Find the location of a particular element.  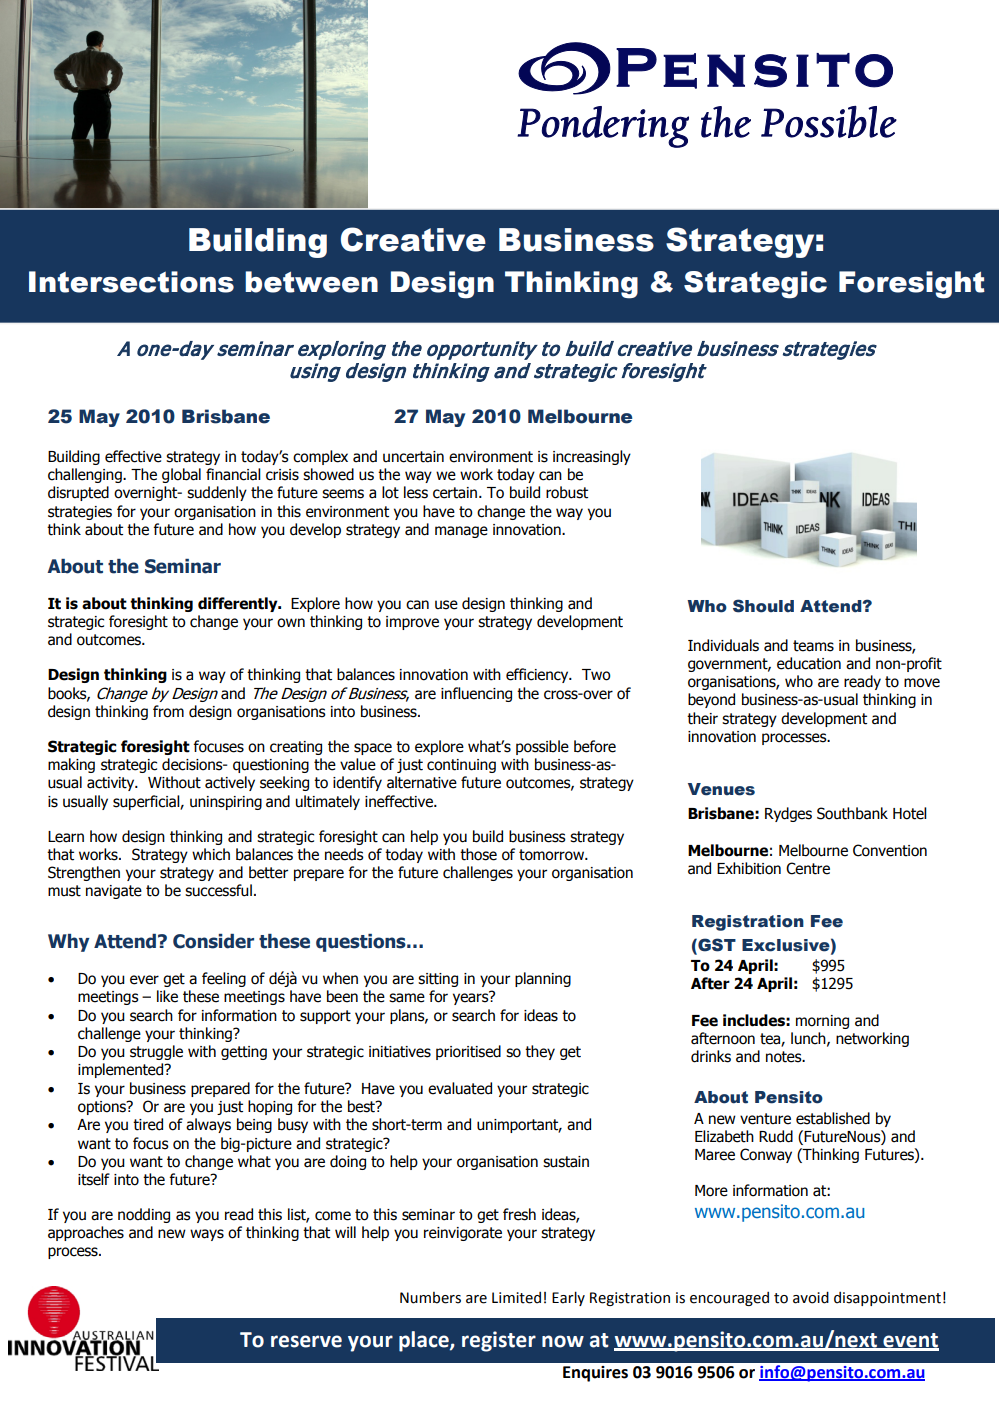

approaches is located at coordinates (86, 1233).
